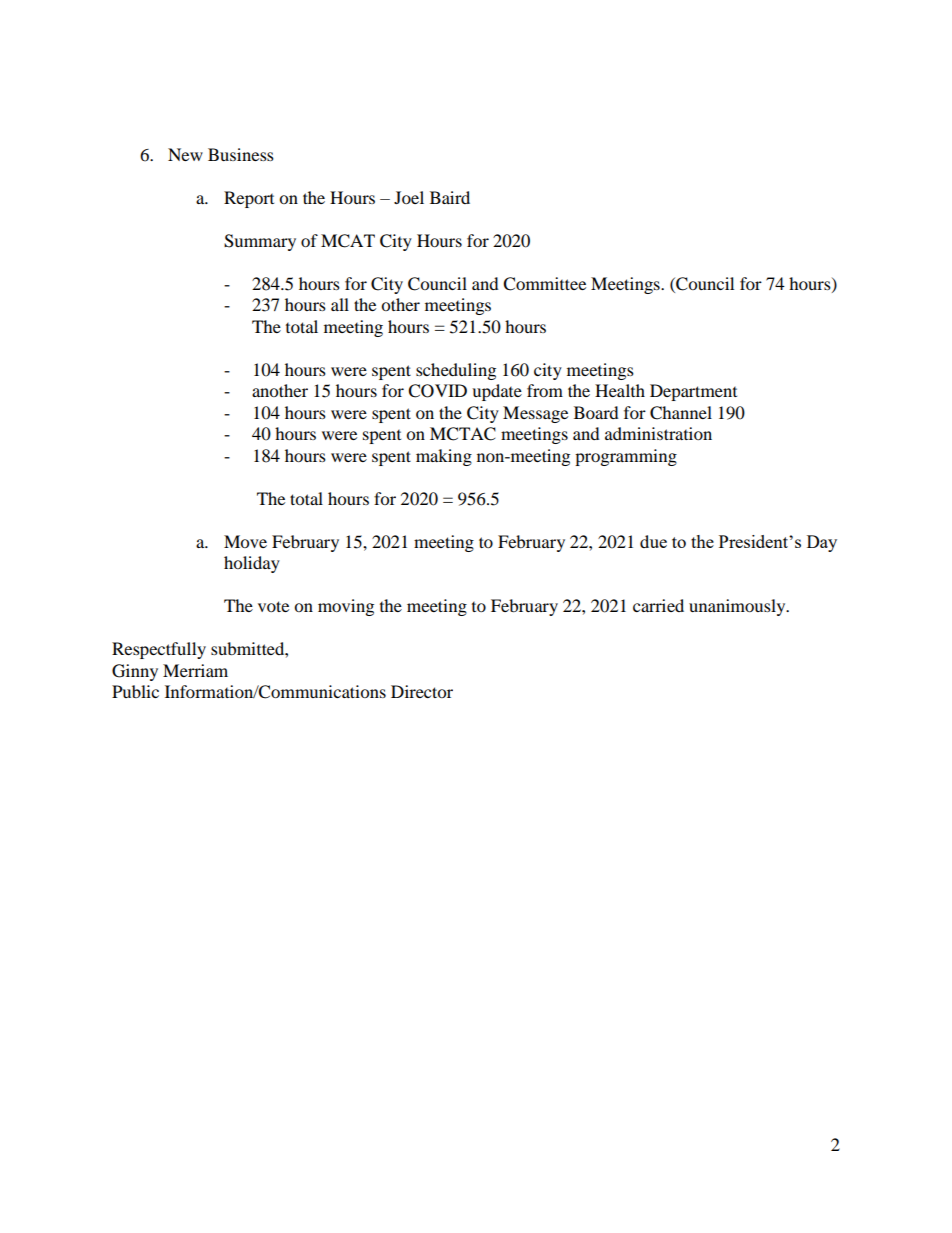 This screenshot has width=952, height=1233. Describe the element at coordinates (185, 154) in the screenshot. I see `New` at that location.
